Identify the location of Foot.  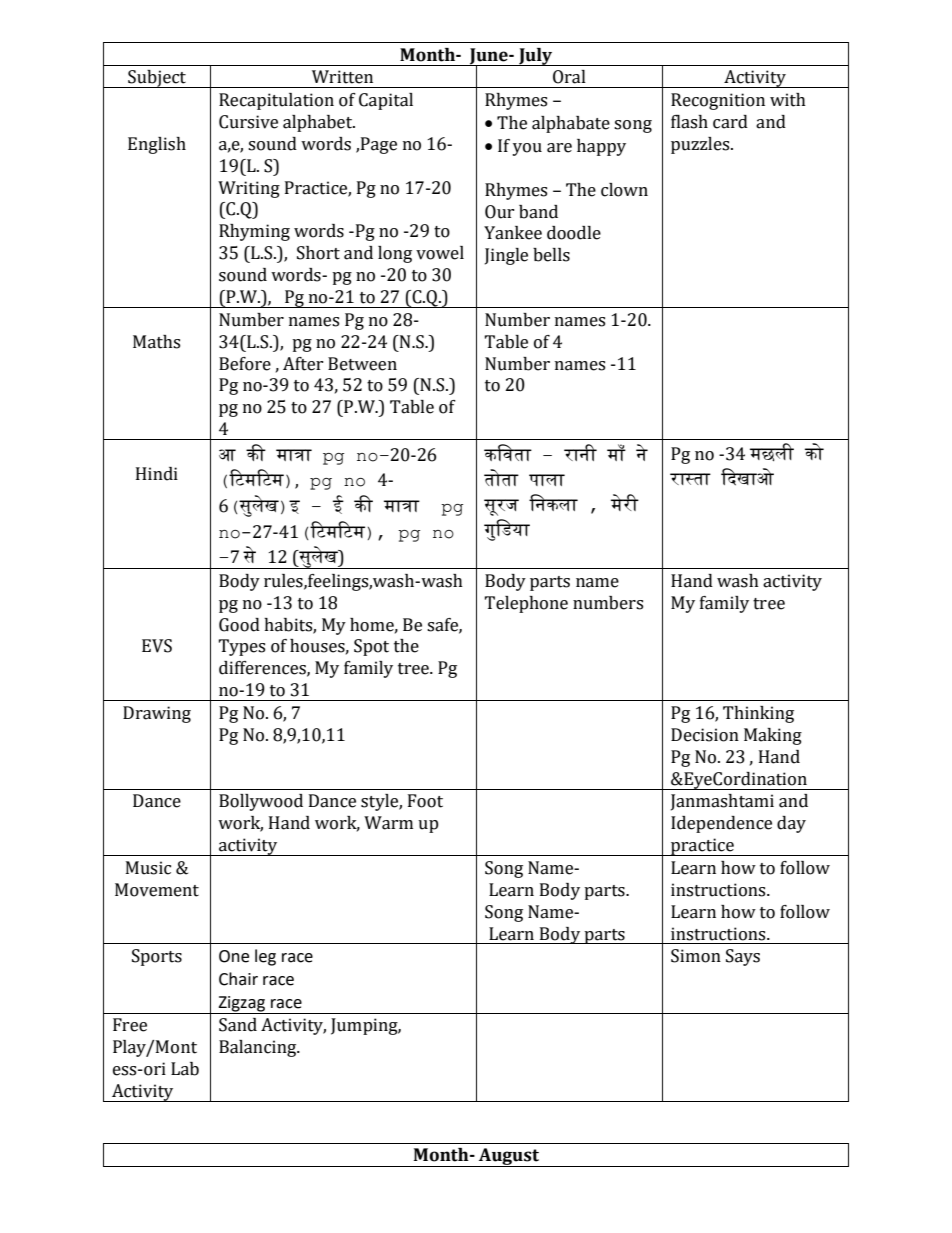
(425, 801).
